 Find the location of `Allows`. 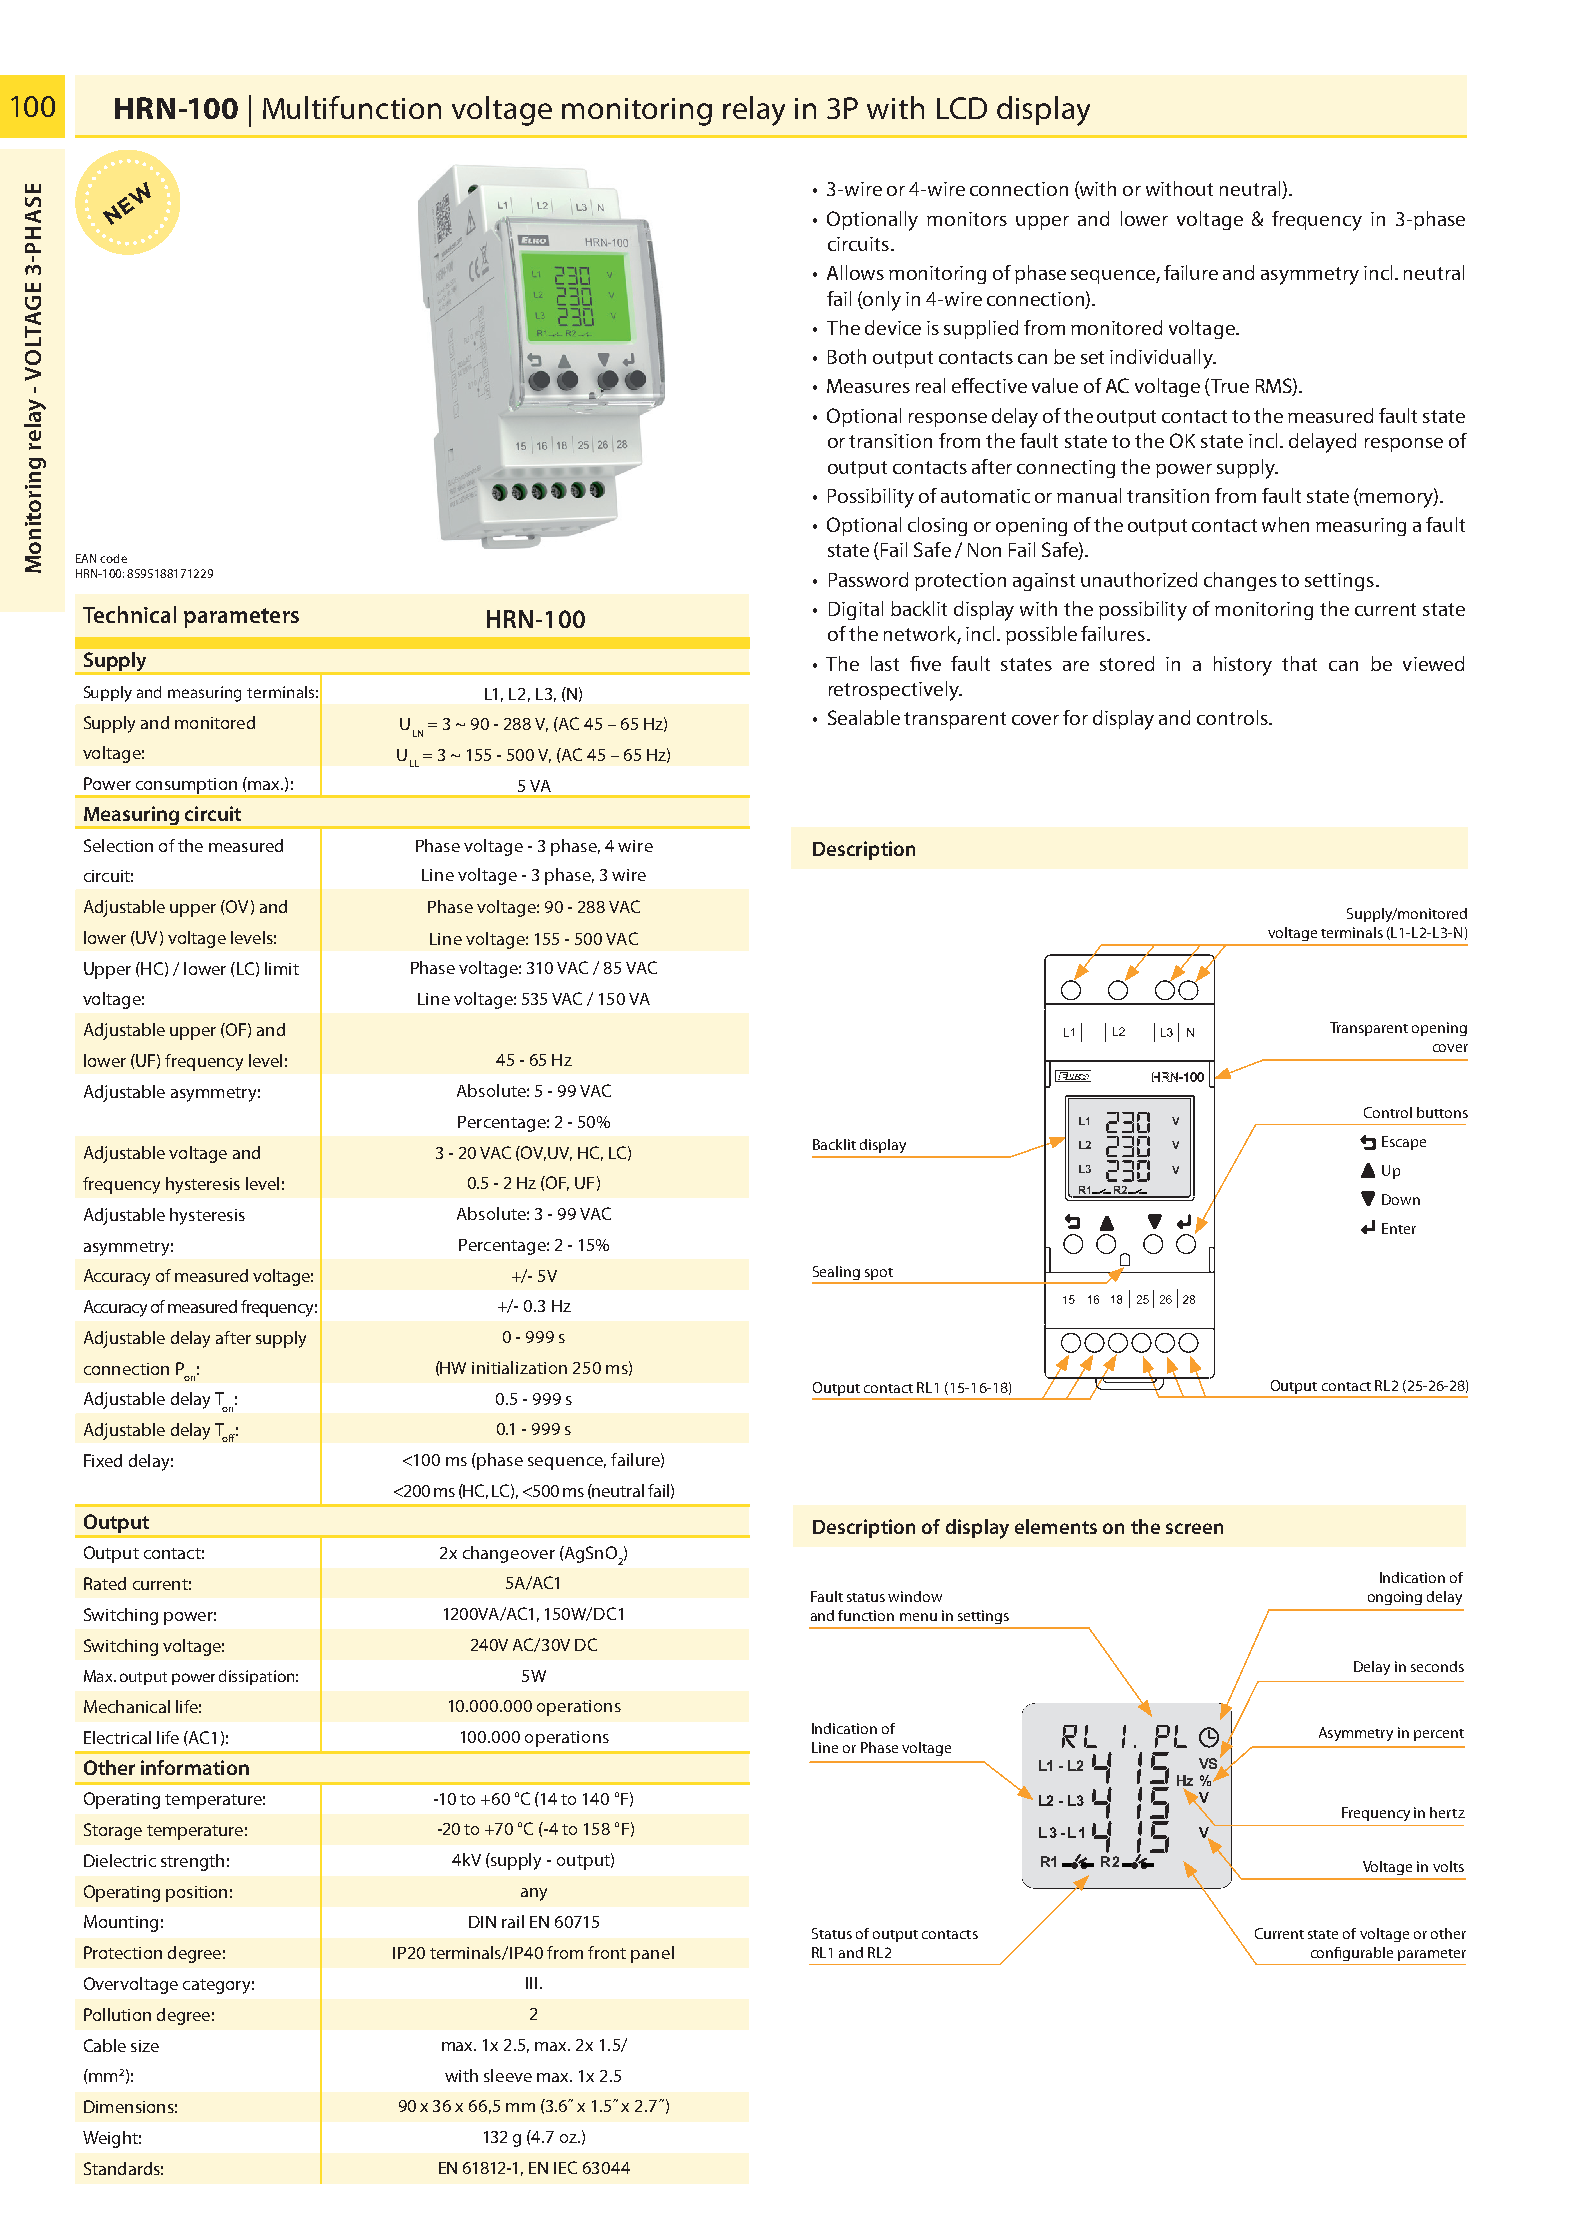

Allows is located at coordinates (855, 272).
